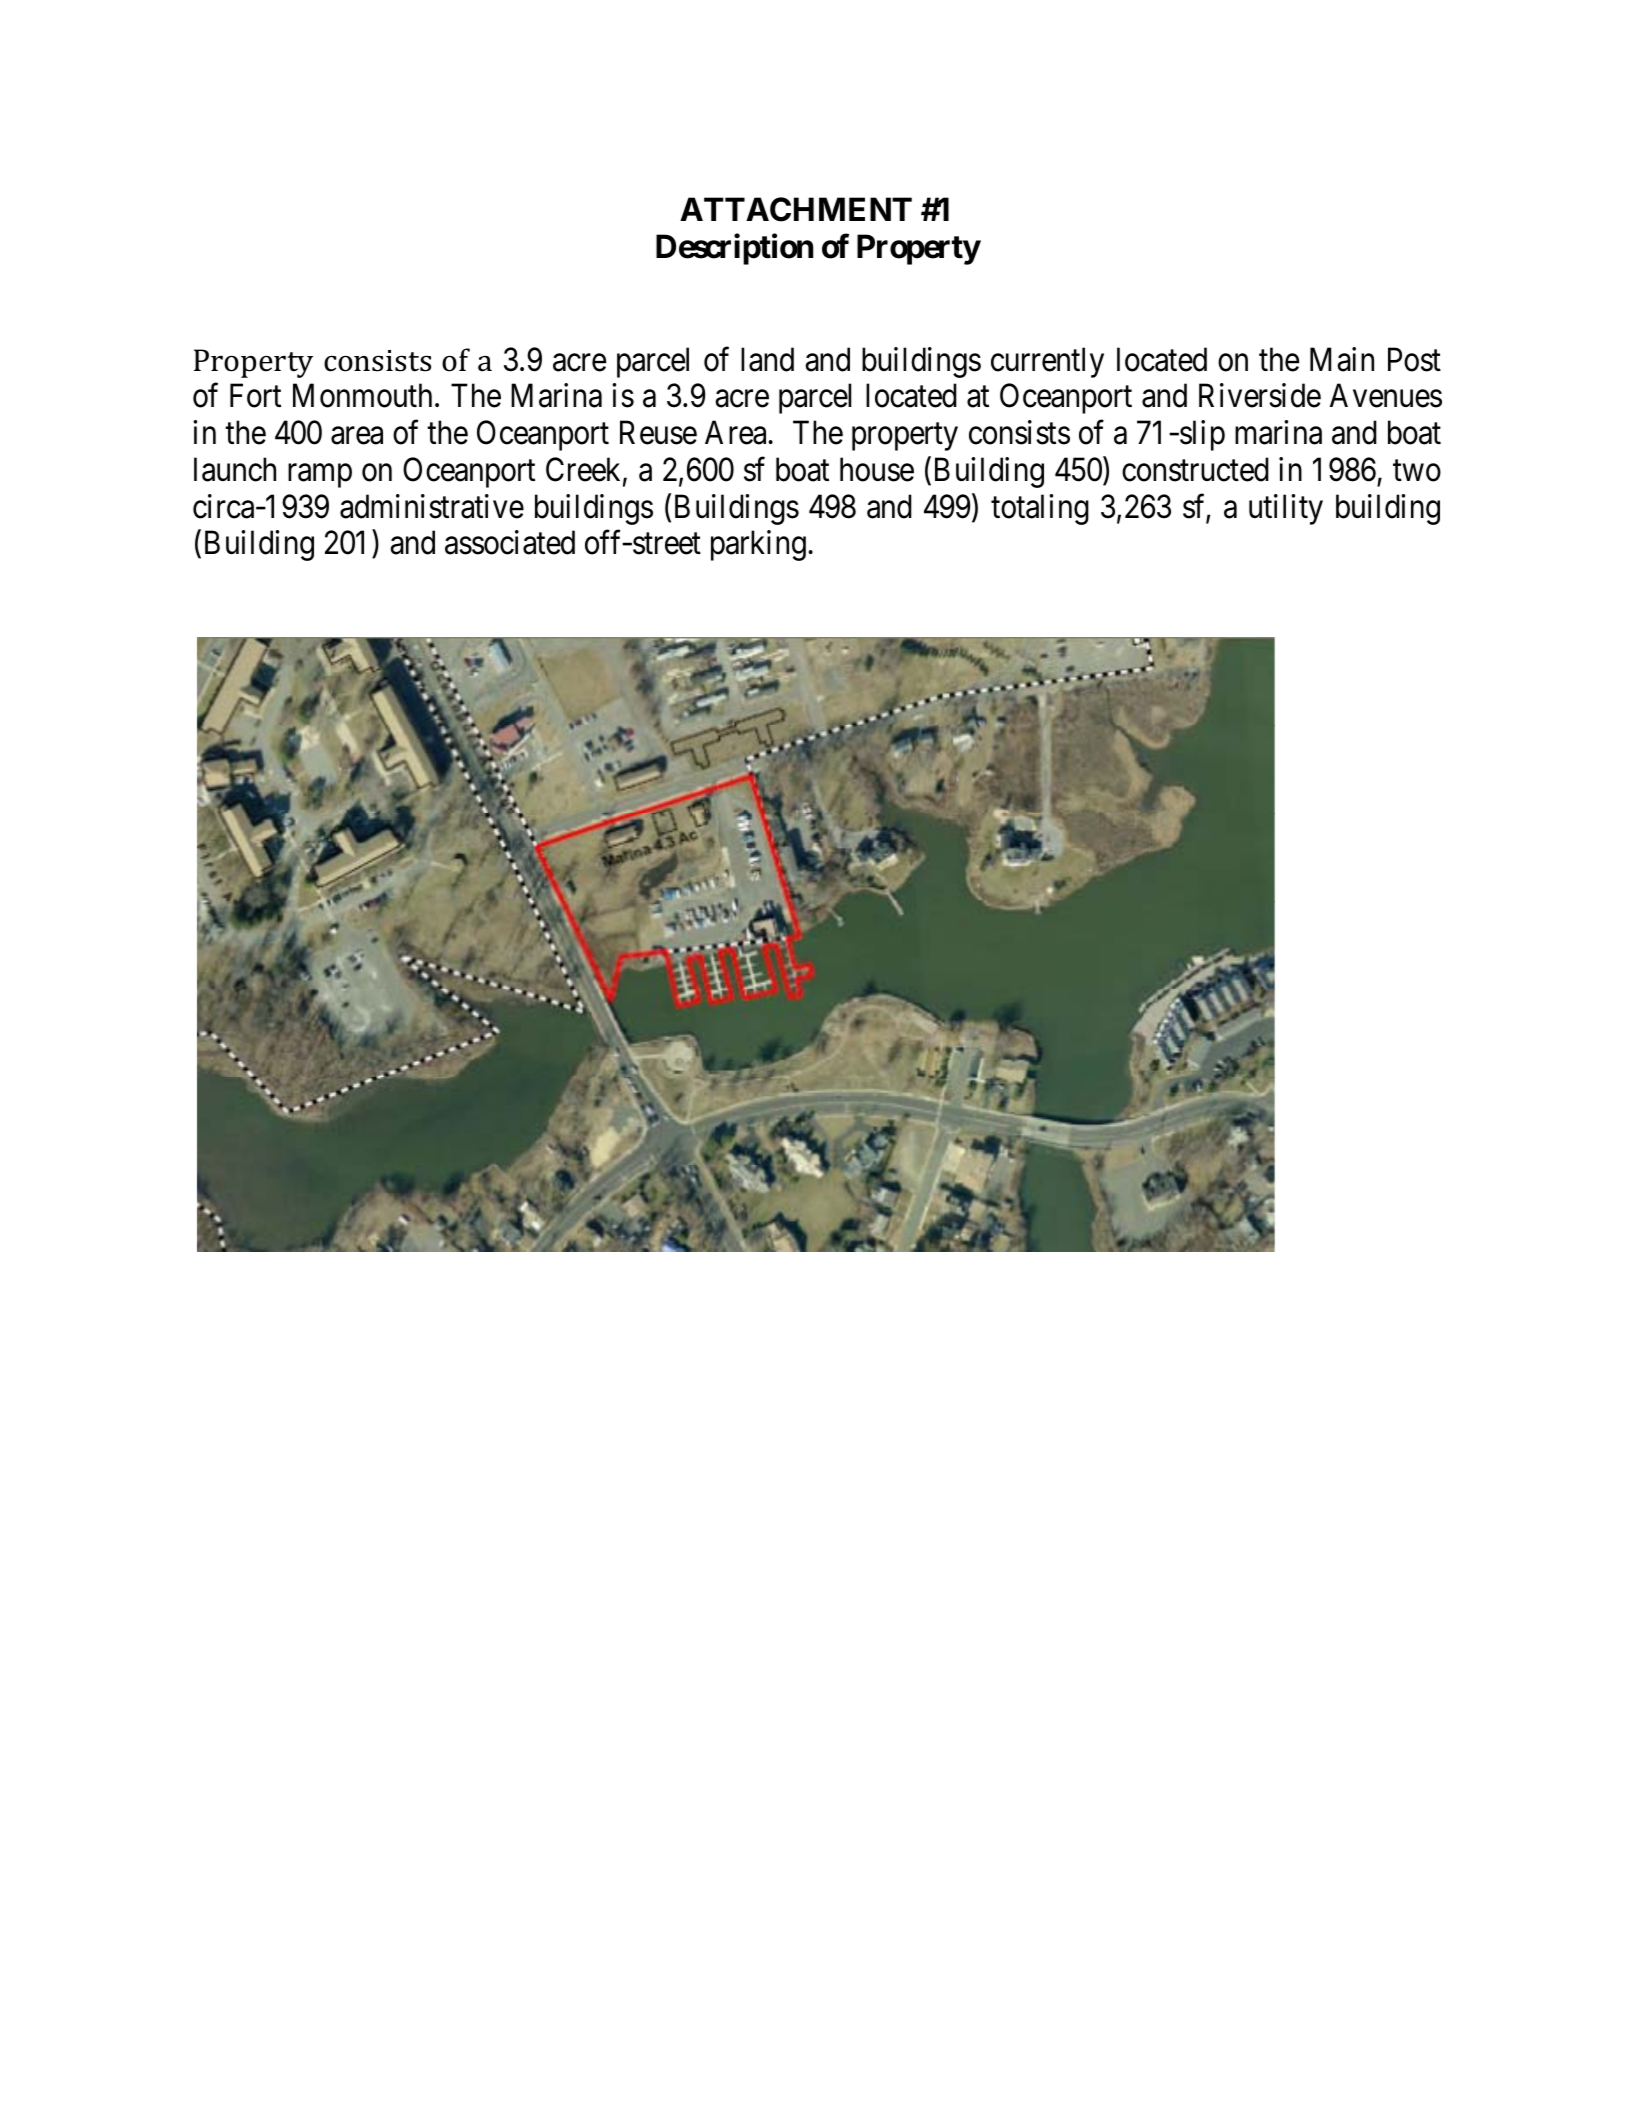  Describe the element at coordinates (658, 433) in the document. I see `Reuse` at that location.
